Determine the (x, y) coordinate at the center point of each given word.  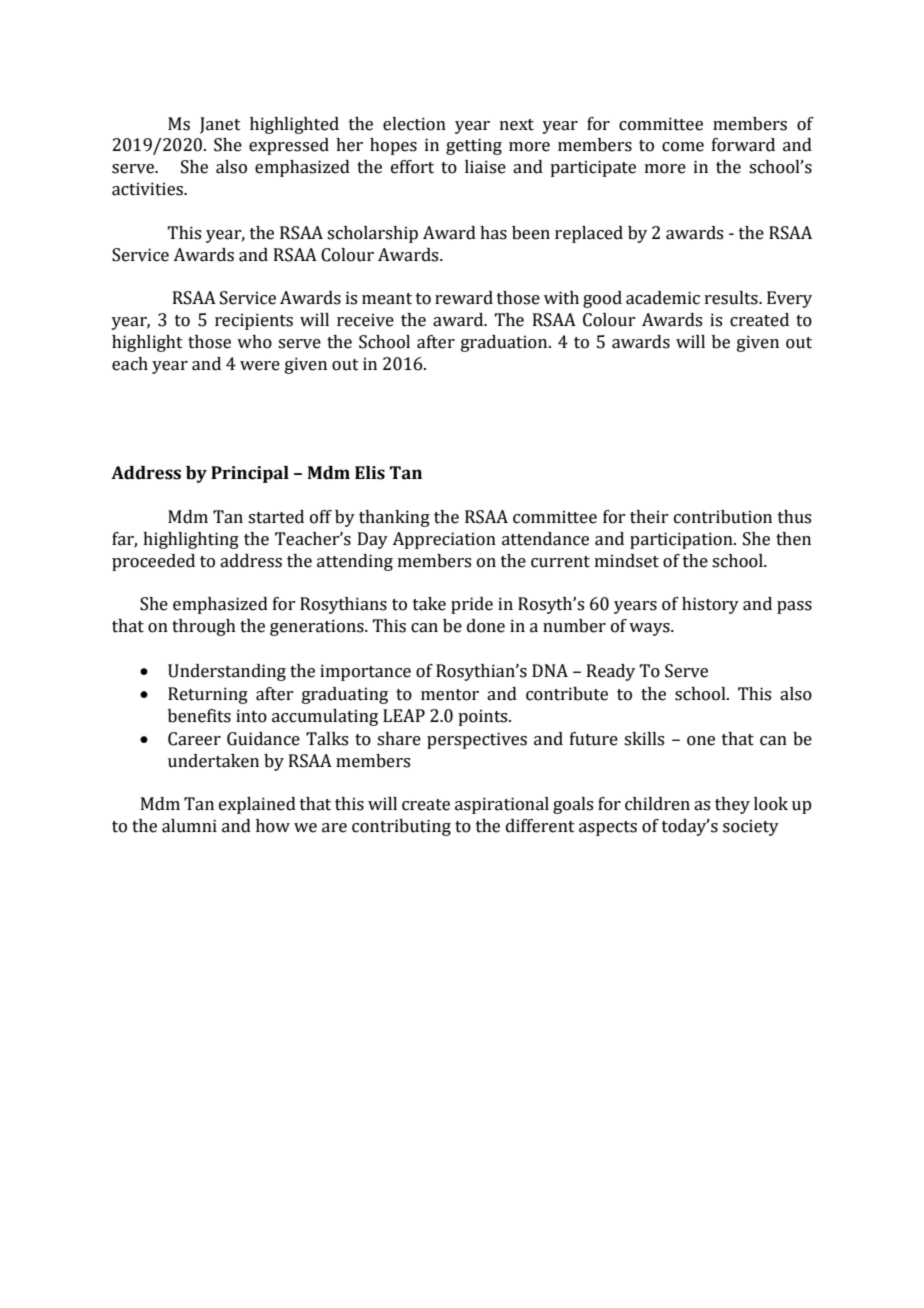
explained (257, 805)
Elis (370, 473)
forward (743, 145)
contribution (723, 517)
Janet (220, 125)
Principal (250, 474)
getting (474, 146)
